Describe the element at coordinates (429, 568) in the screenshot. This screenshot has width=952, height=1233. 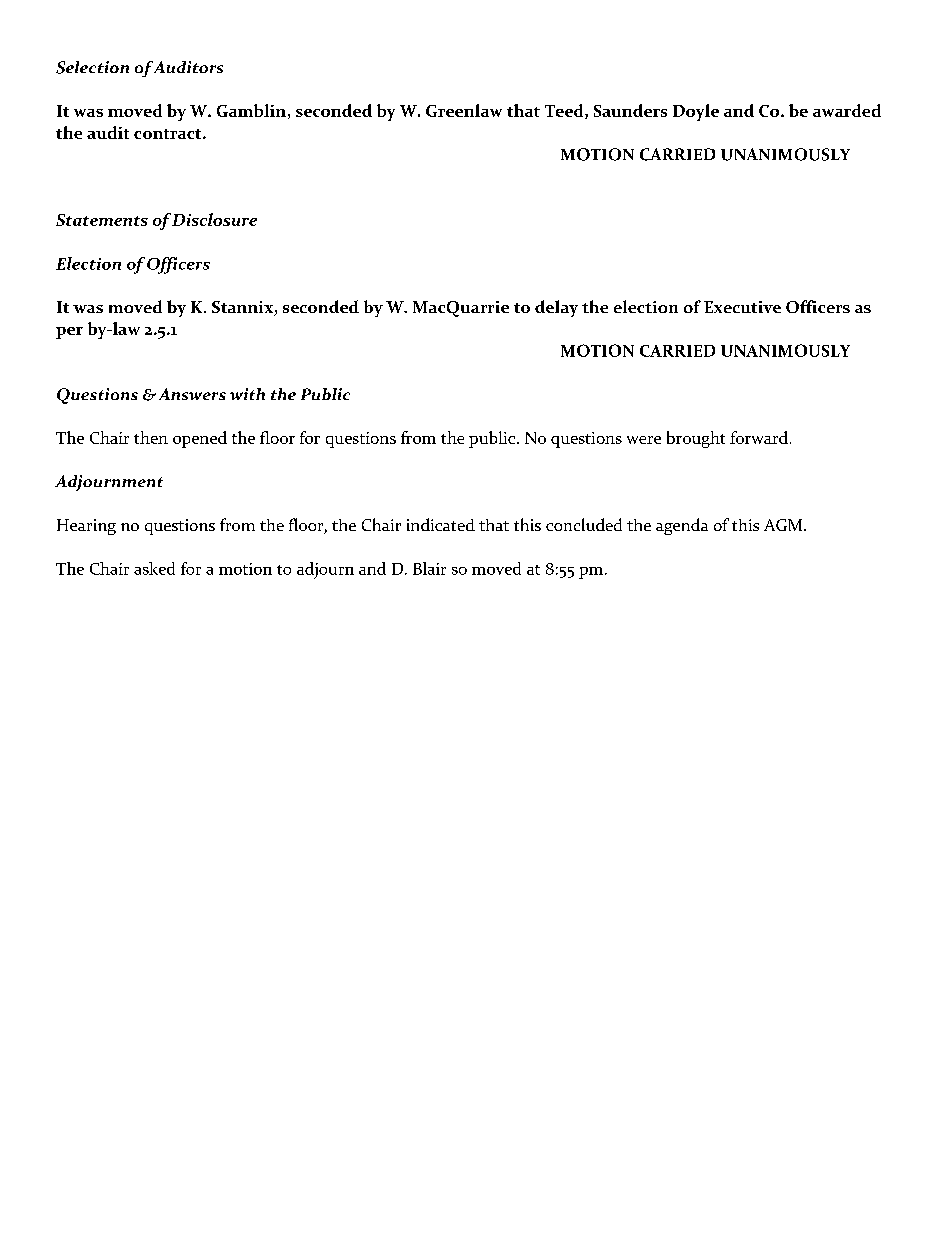
I see `Blair` at that location.
